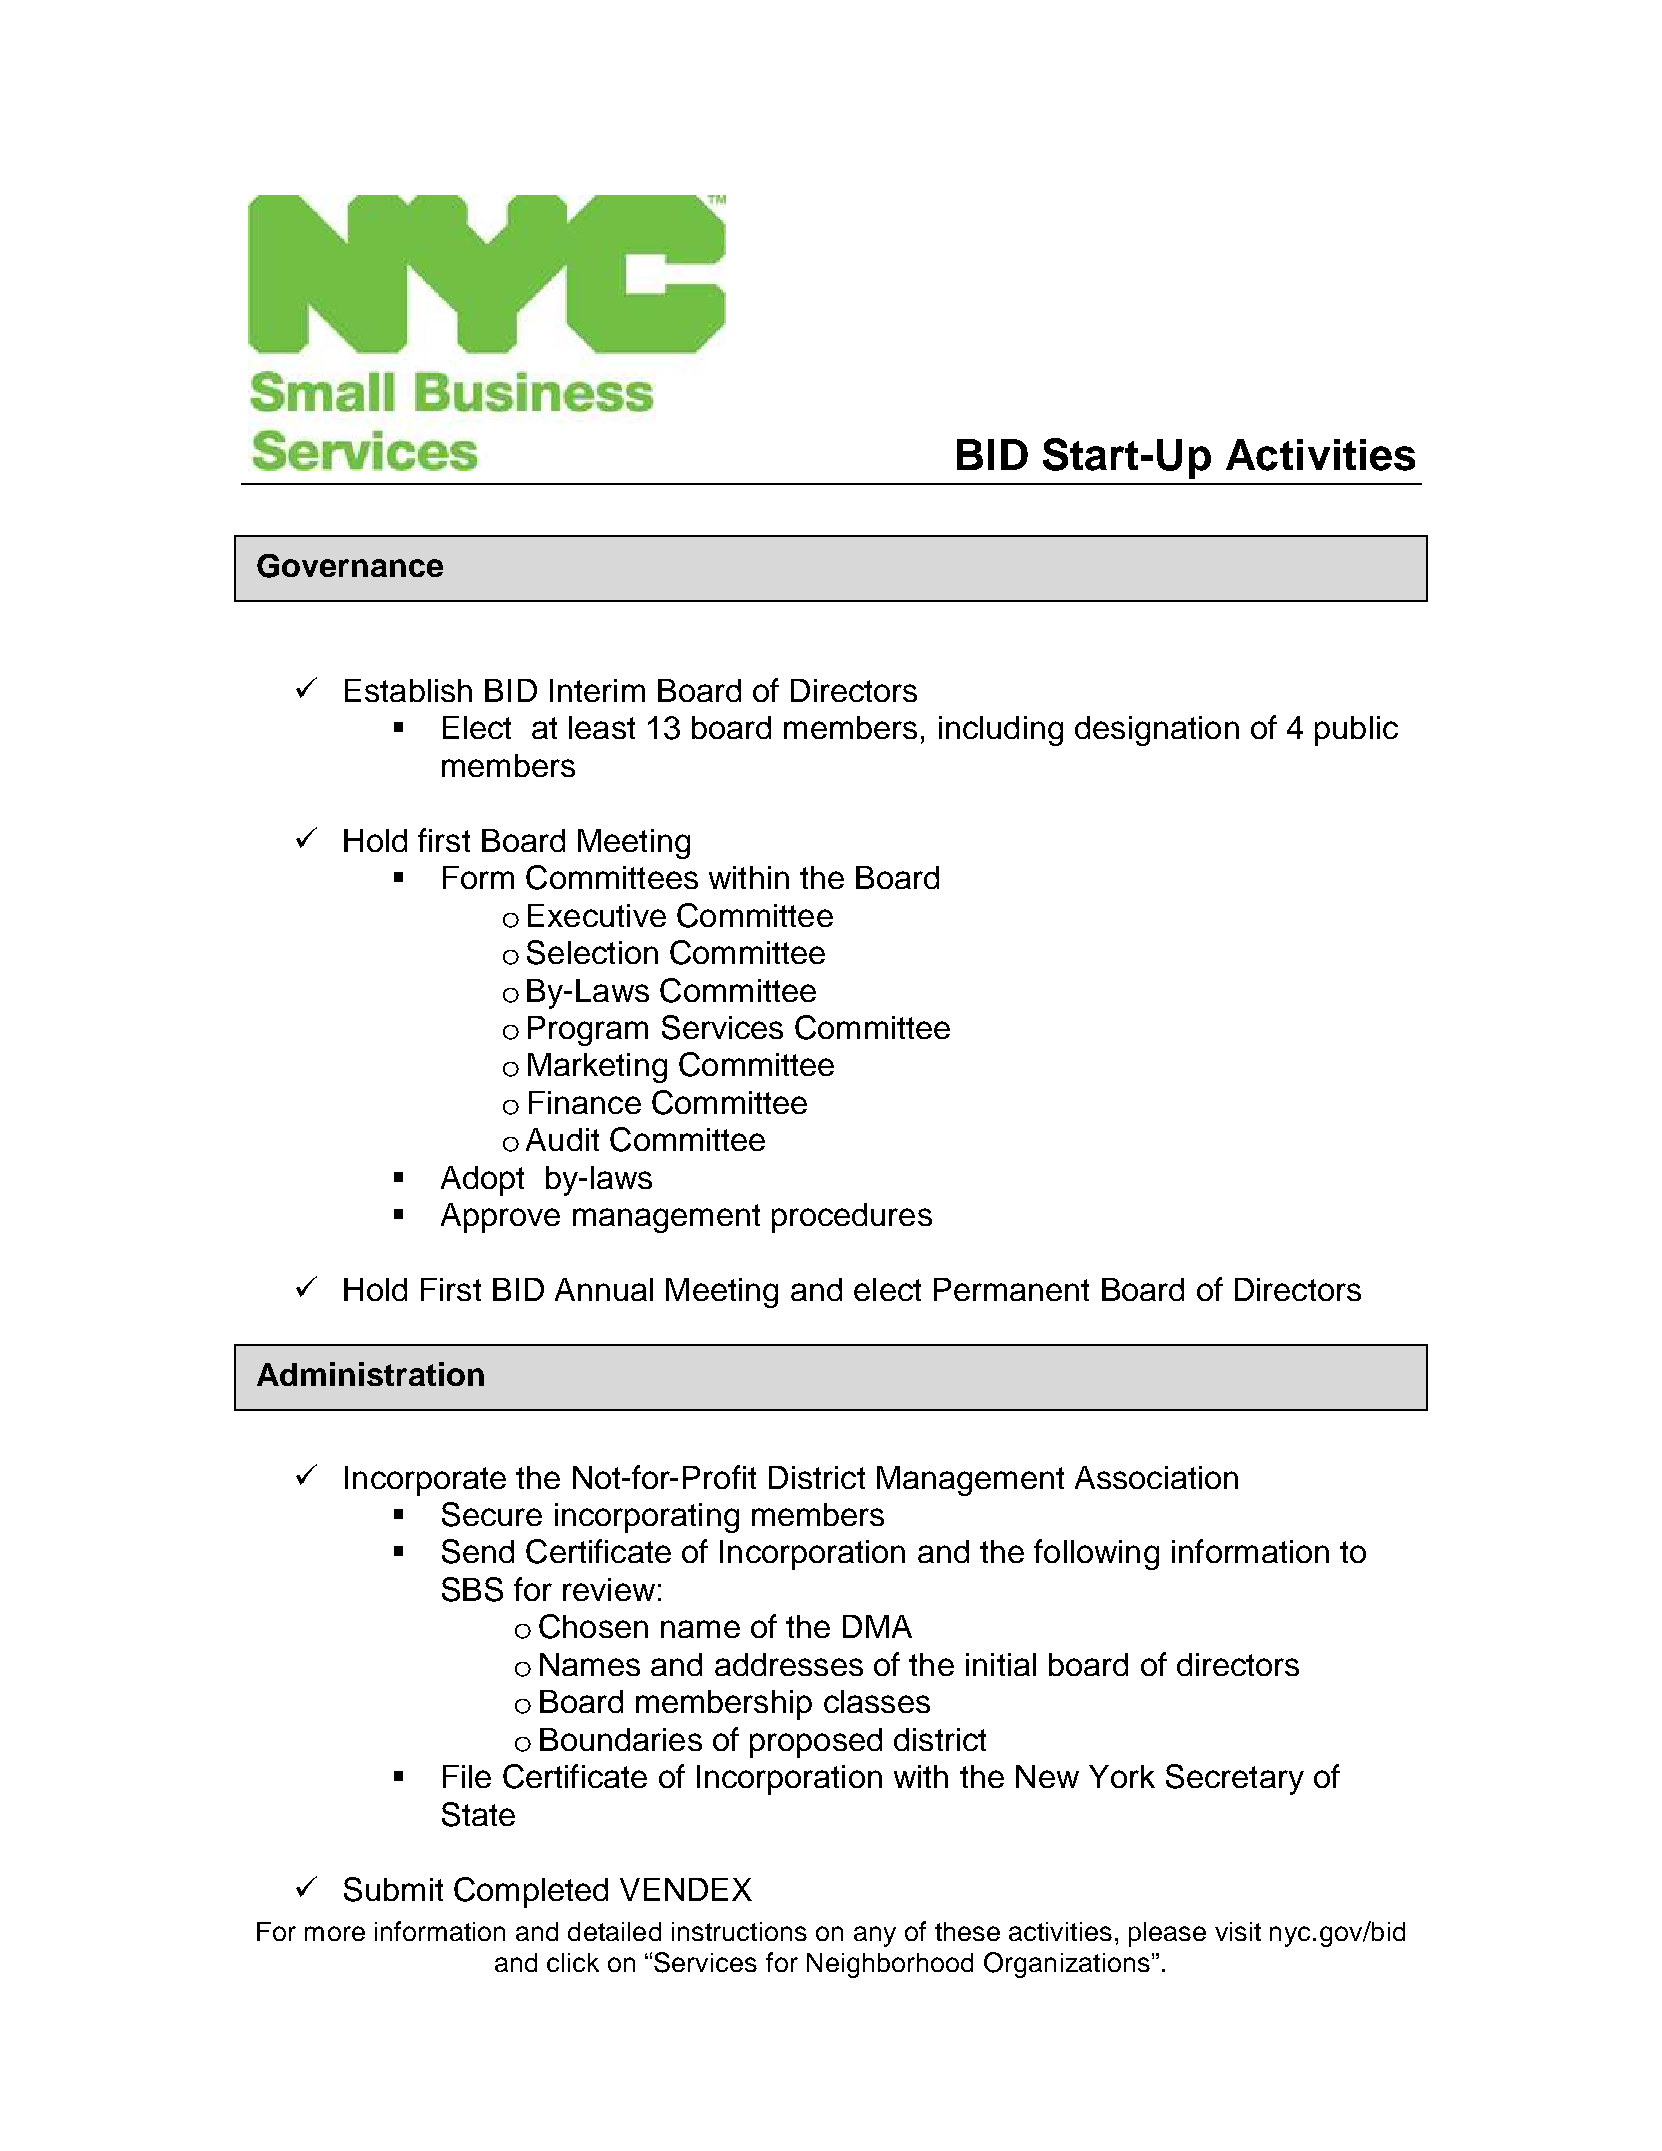  Describe the element at coordinates (604, 1289) in the screenshot. I see `Annual` at that location.
